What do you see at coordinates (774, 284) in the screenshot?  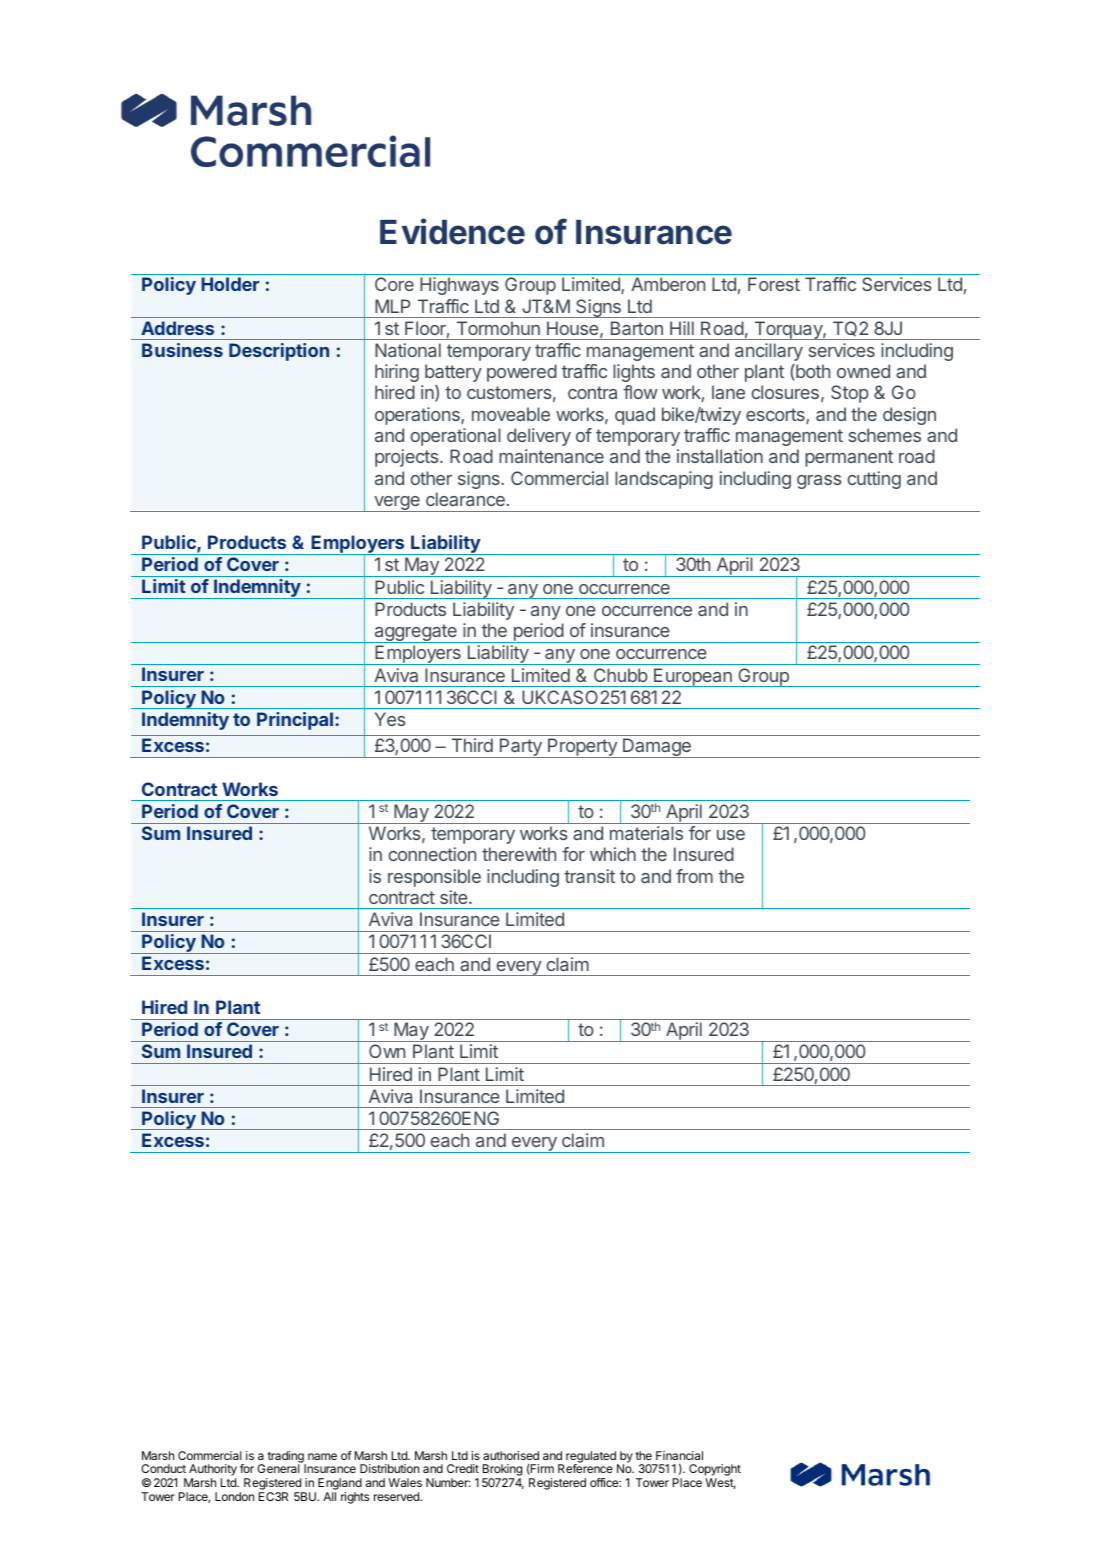 I see `Forest` at bounding box center [774, 284].
